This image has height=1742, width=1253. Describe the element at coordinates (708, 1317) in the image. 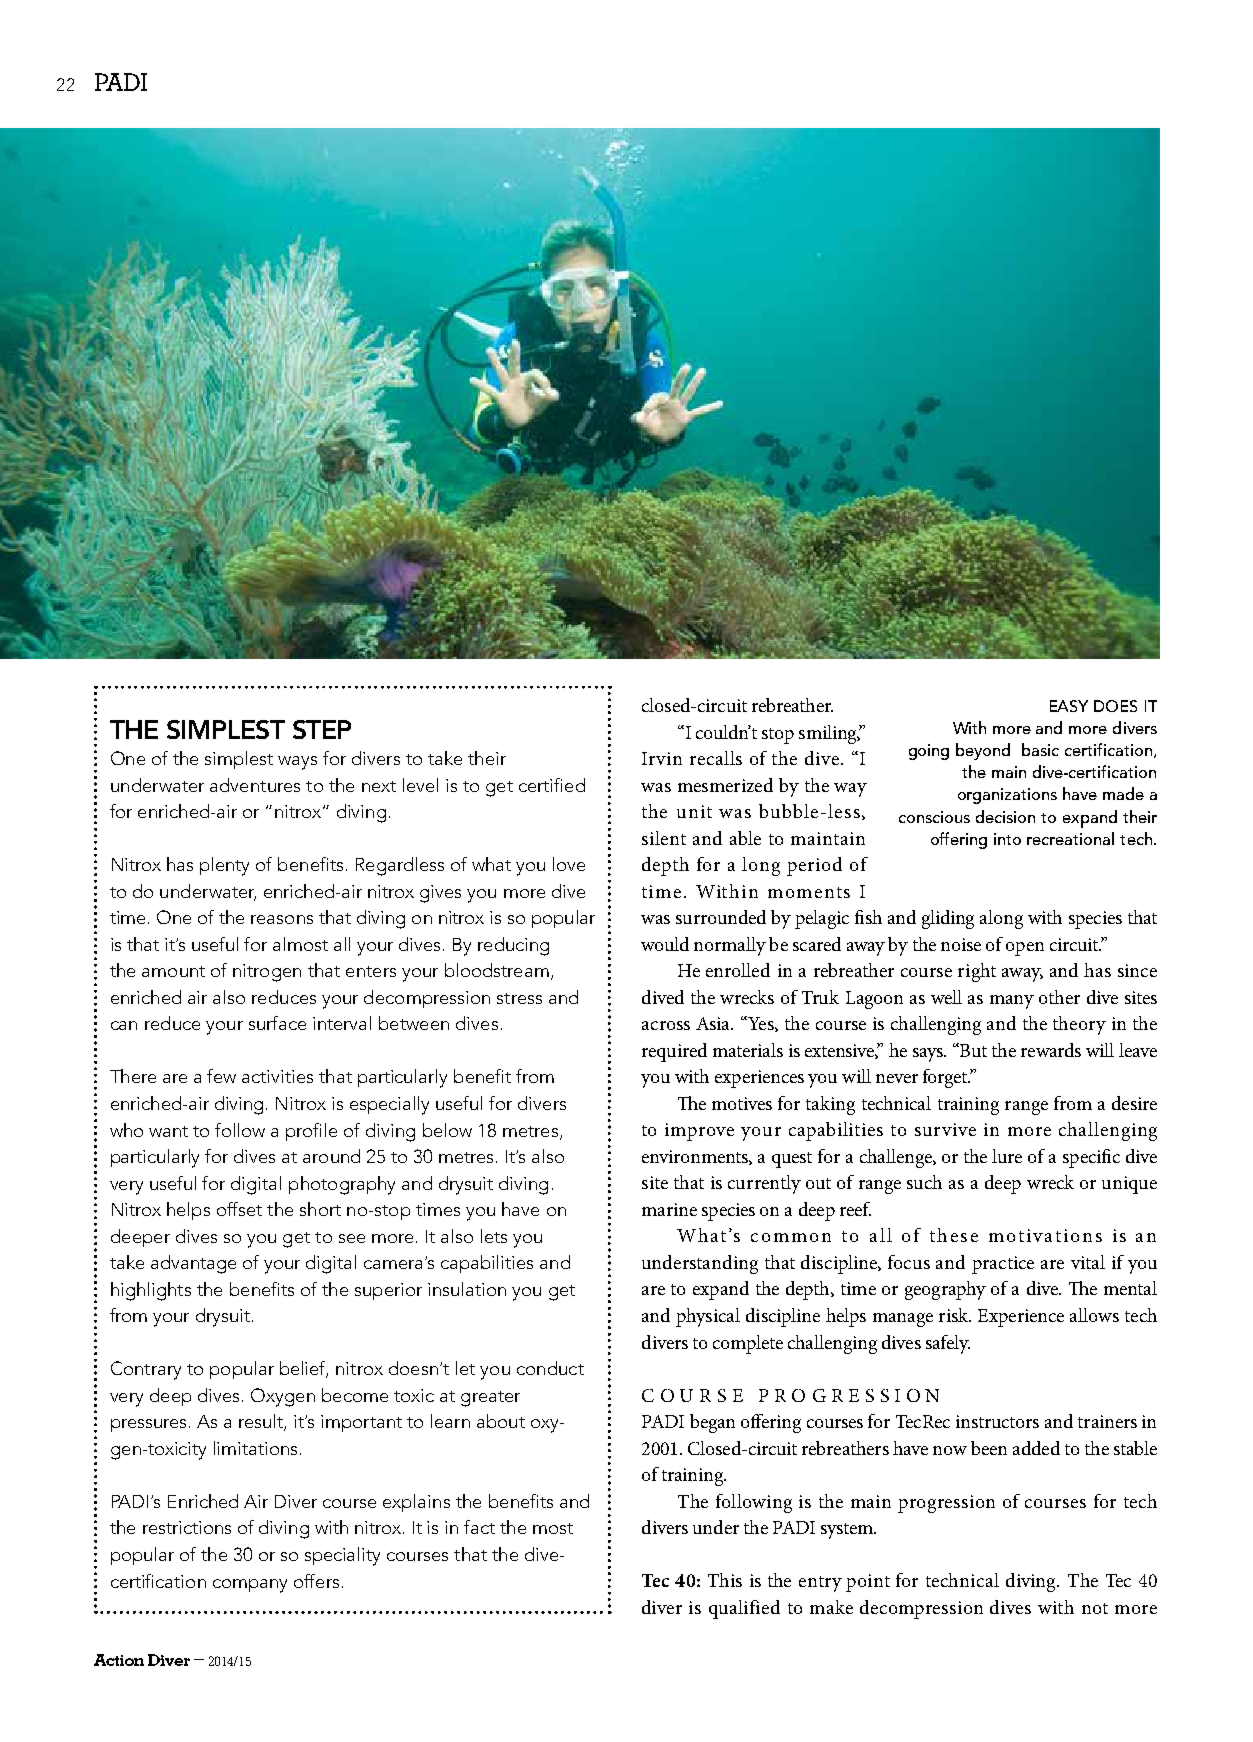

I see `physical` at that location.
